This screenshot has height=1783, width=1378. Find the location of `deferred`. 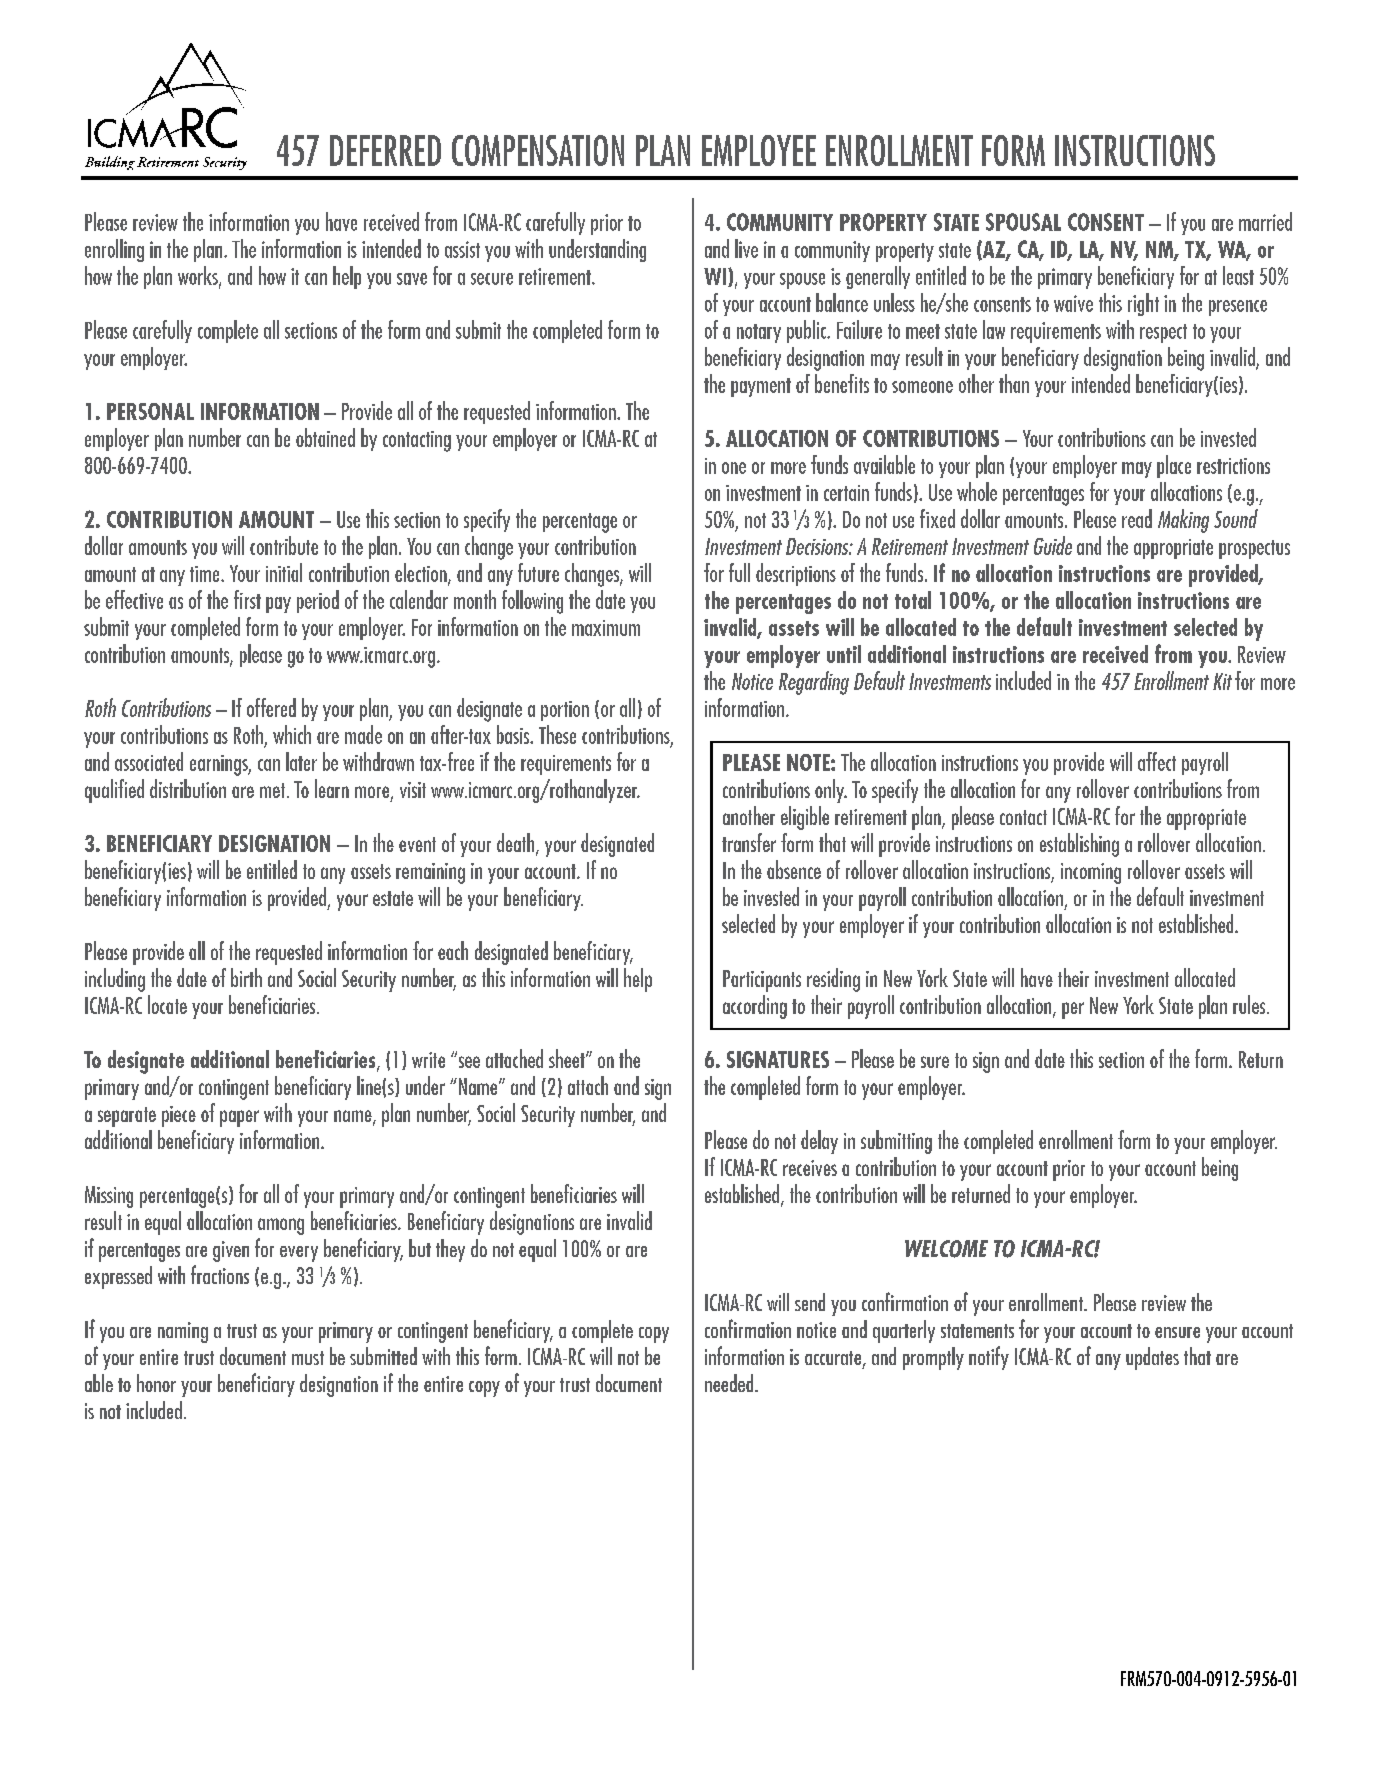

deferred is located at coordinates (385, 150).
